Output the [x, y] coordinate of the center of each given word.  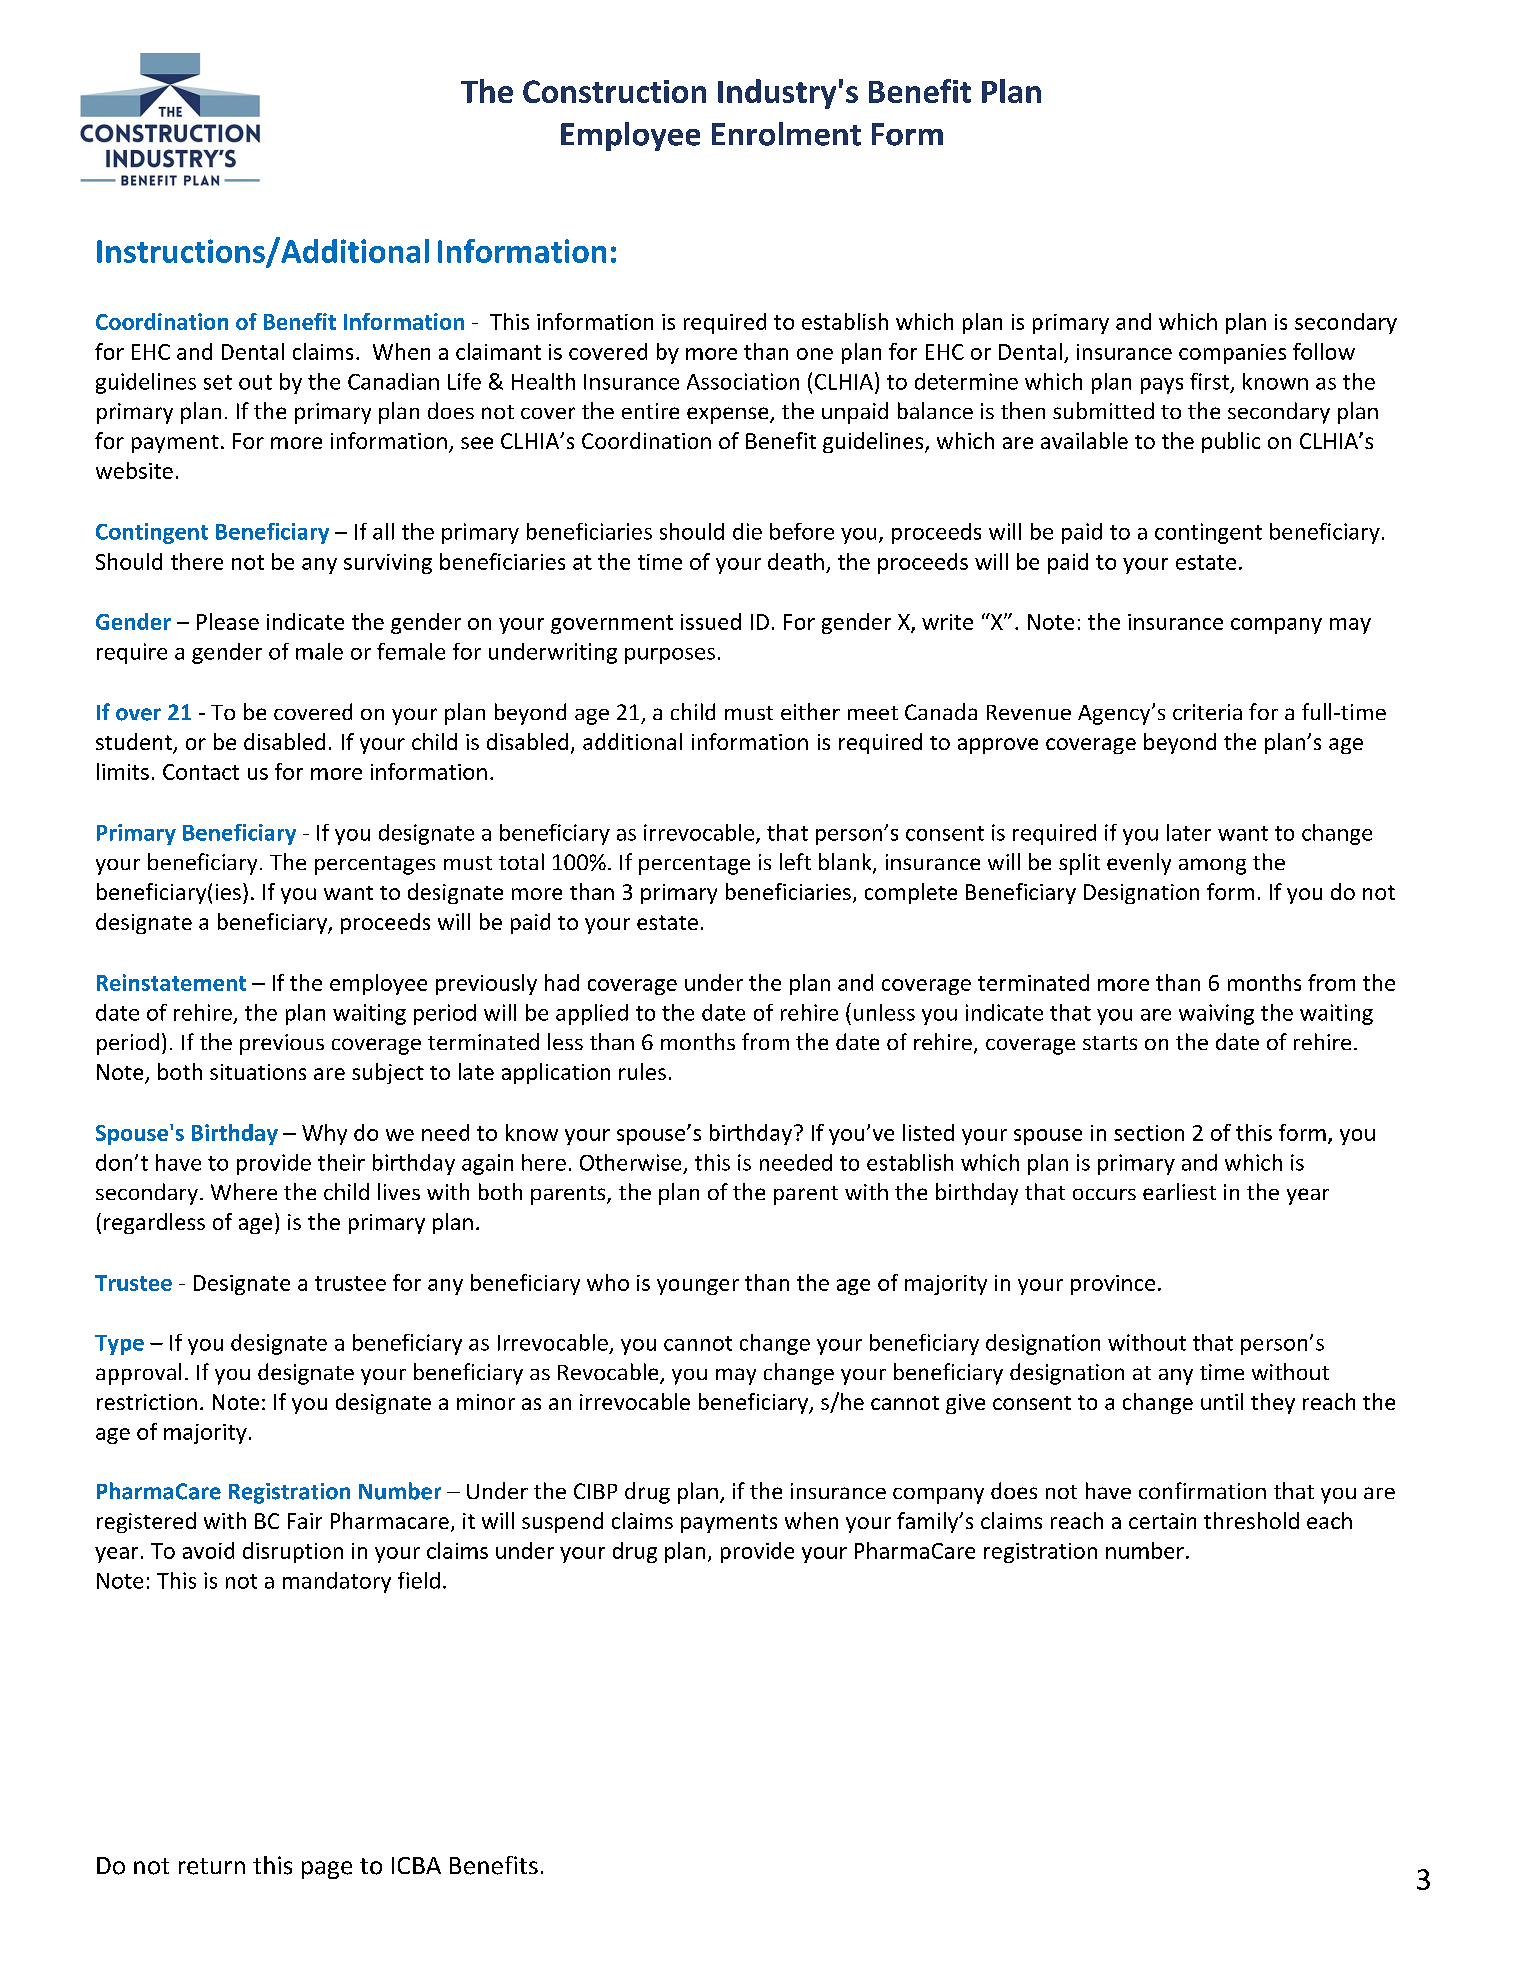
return [212, 1866]
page [327, 1870]
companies [1232, 354]
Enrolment [786, 134]
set [218, 382]
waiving [1216, 1014]
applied [592, 1014]
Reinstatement [171, 982]
